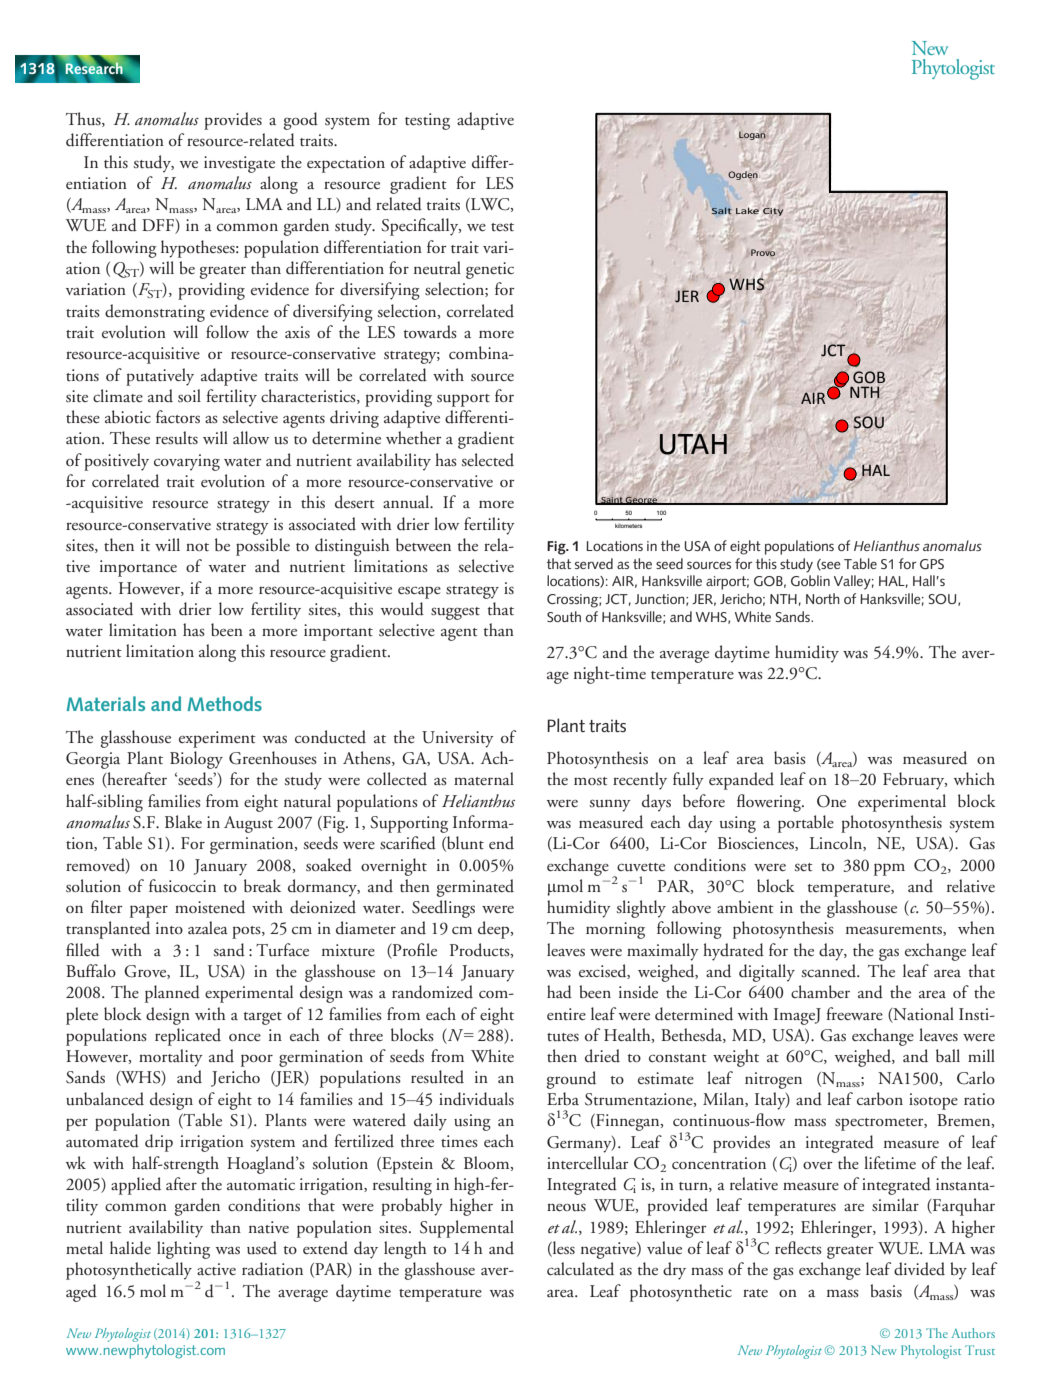 Image resolution: width=1061 pixels, height=1394 pixels. I want to click on lighting, so click(183, 1250).
